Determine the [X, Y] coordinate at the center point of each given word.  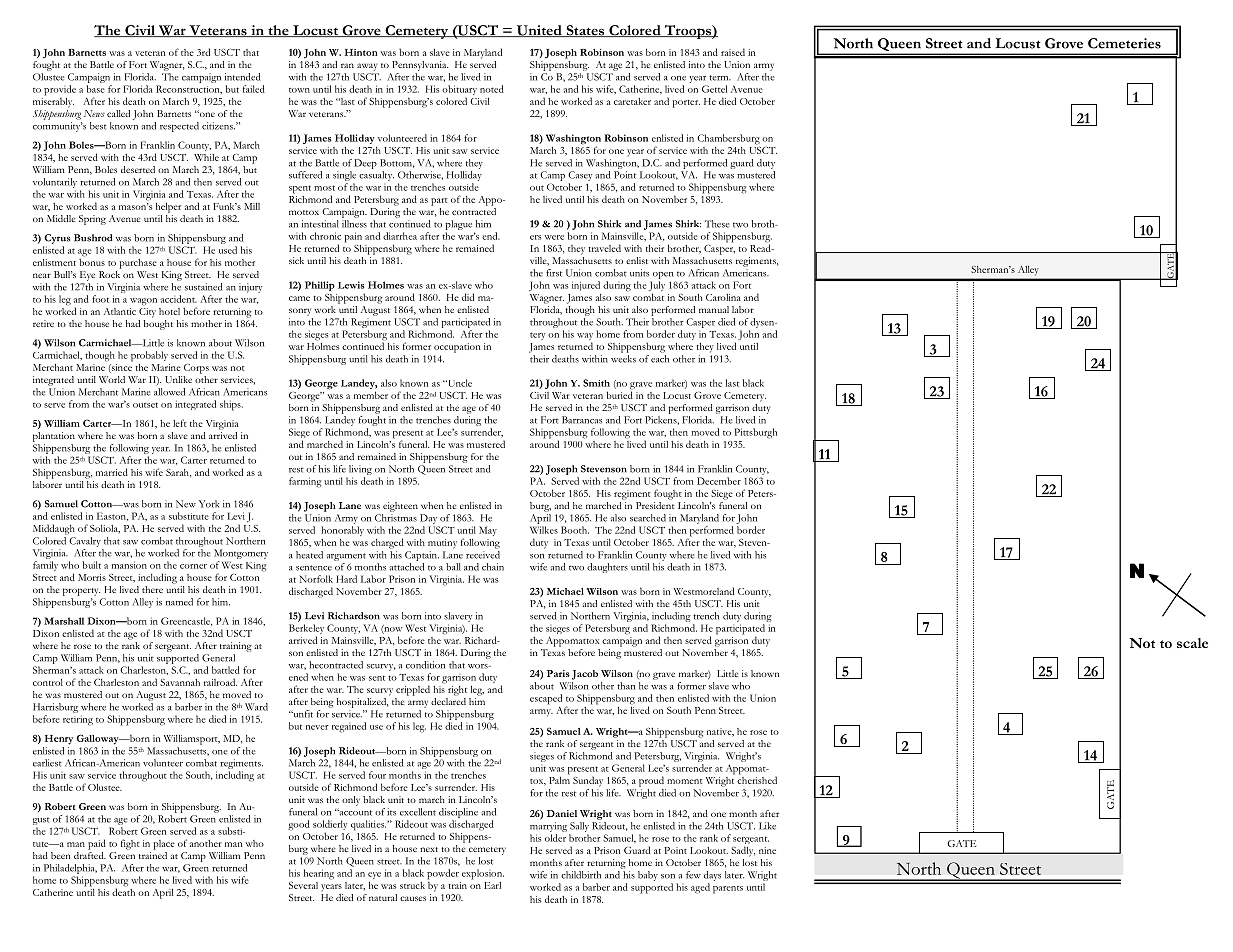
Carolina [723, 297]
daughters [607, 568]
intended [243, 77]
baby [648, 876]
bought [158, 323]
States [585, 31]
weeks [623, 359]
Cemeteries [1124, 43]
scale [1192, 643]
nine [767, 850]
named [179, 602]
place [164, 845]
